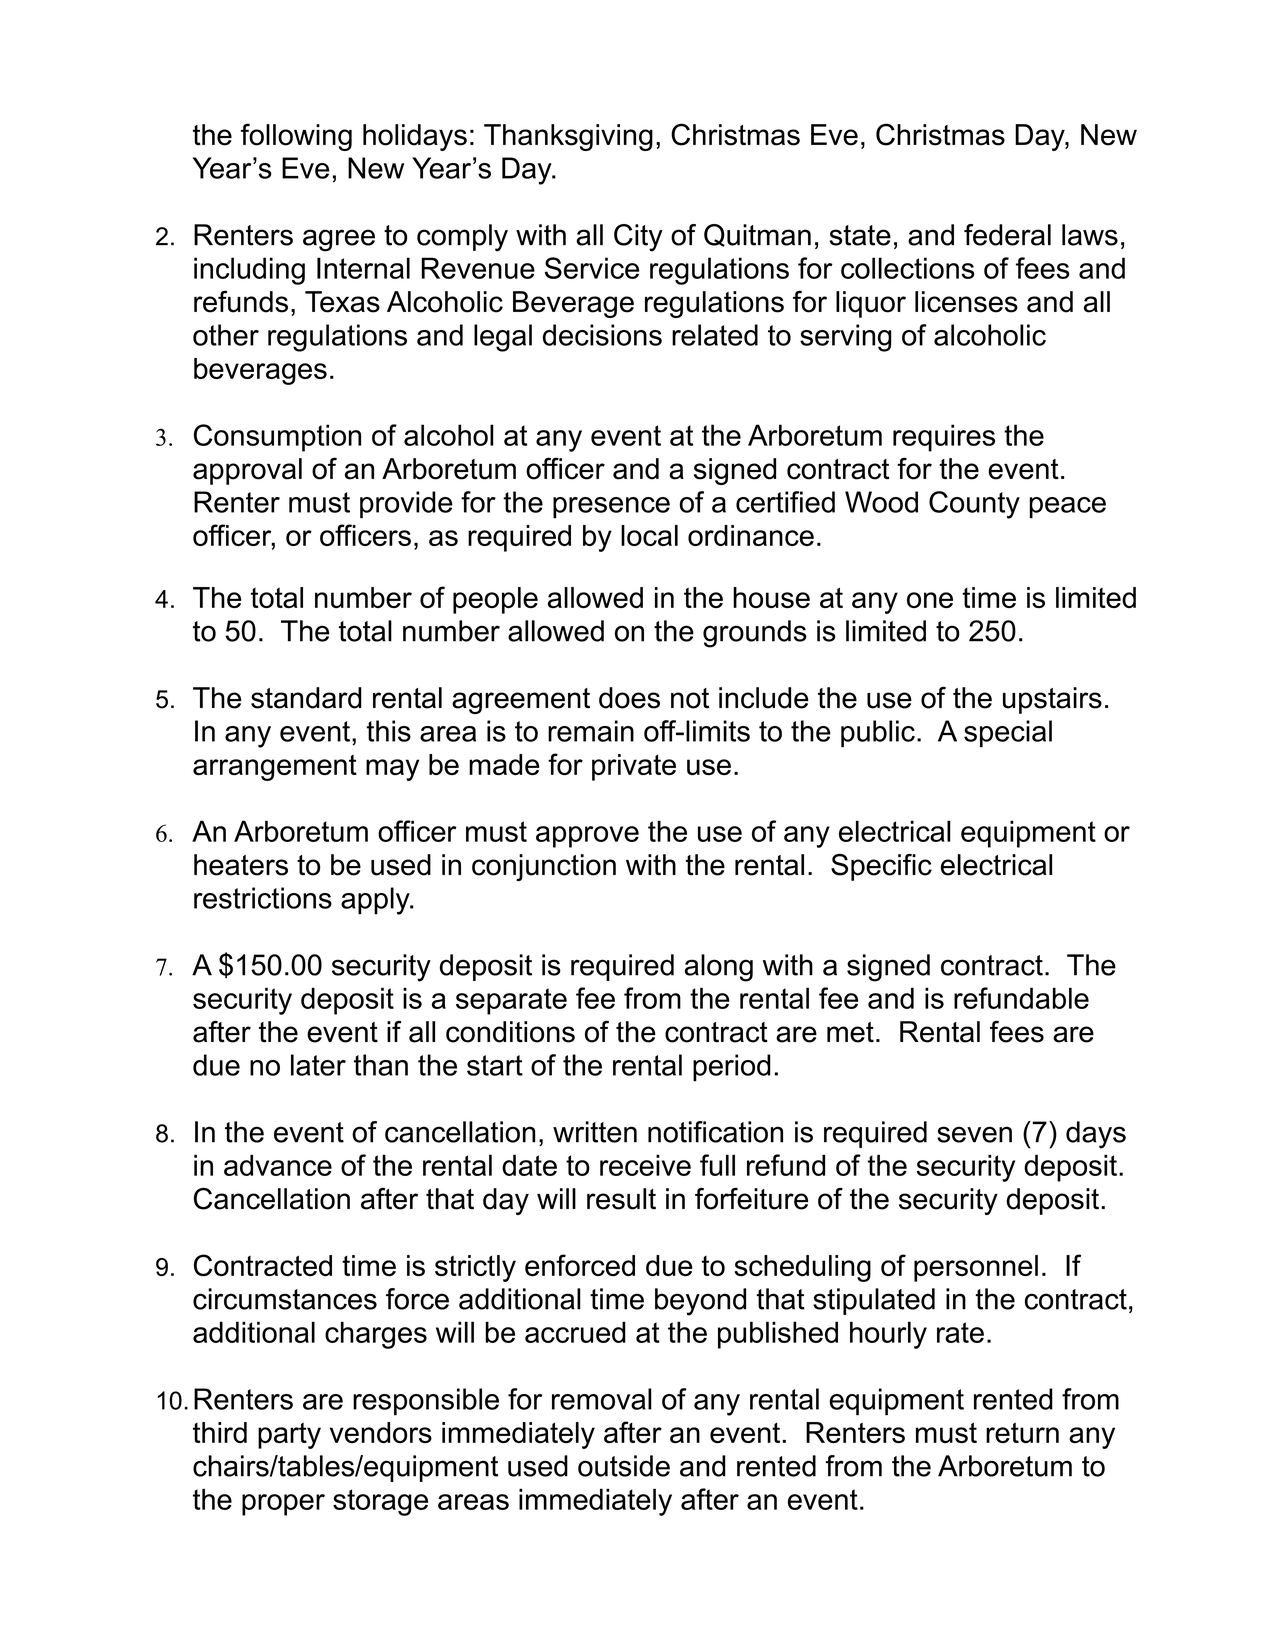 The image size is (1269, 1643). I want to click on local, so click(649, 535).
